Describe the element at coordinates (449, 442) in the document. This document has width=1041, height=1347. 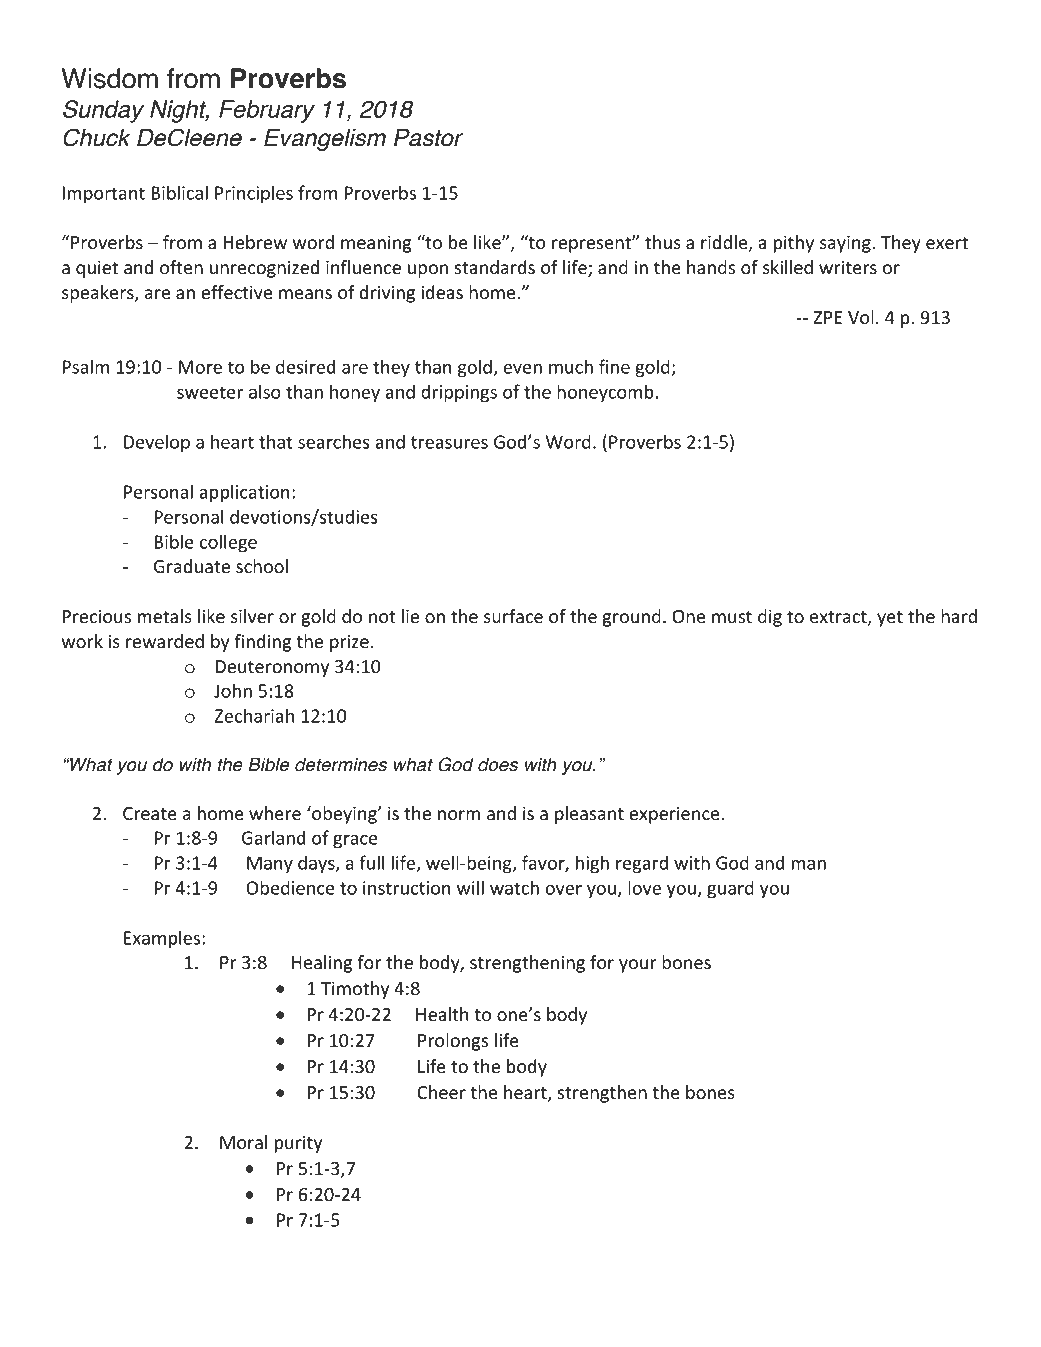
I see `treasures` at that location.
